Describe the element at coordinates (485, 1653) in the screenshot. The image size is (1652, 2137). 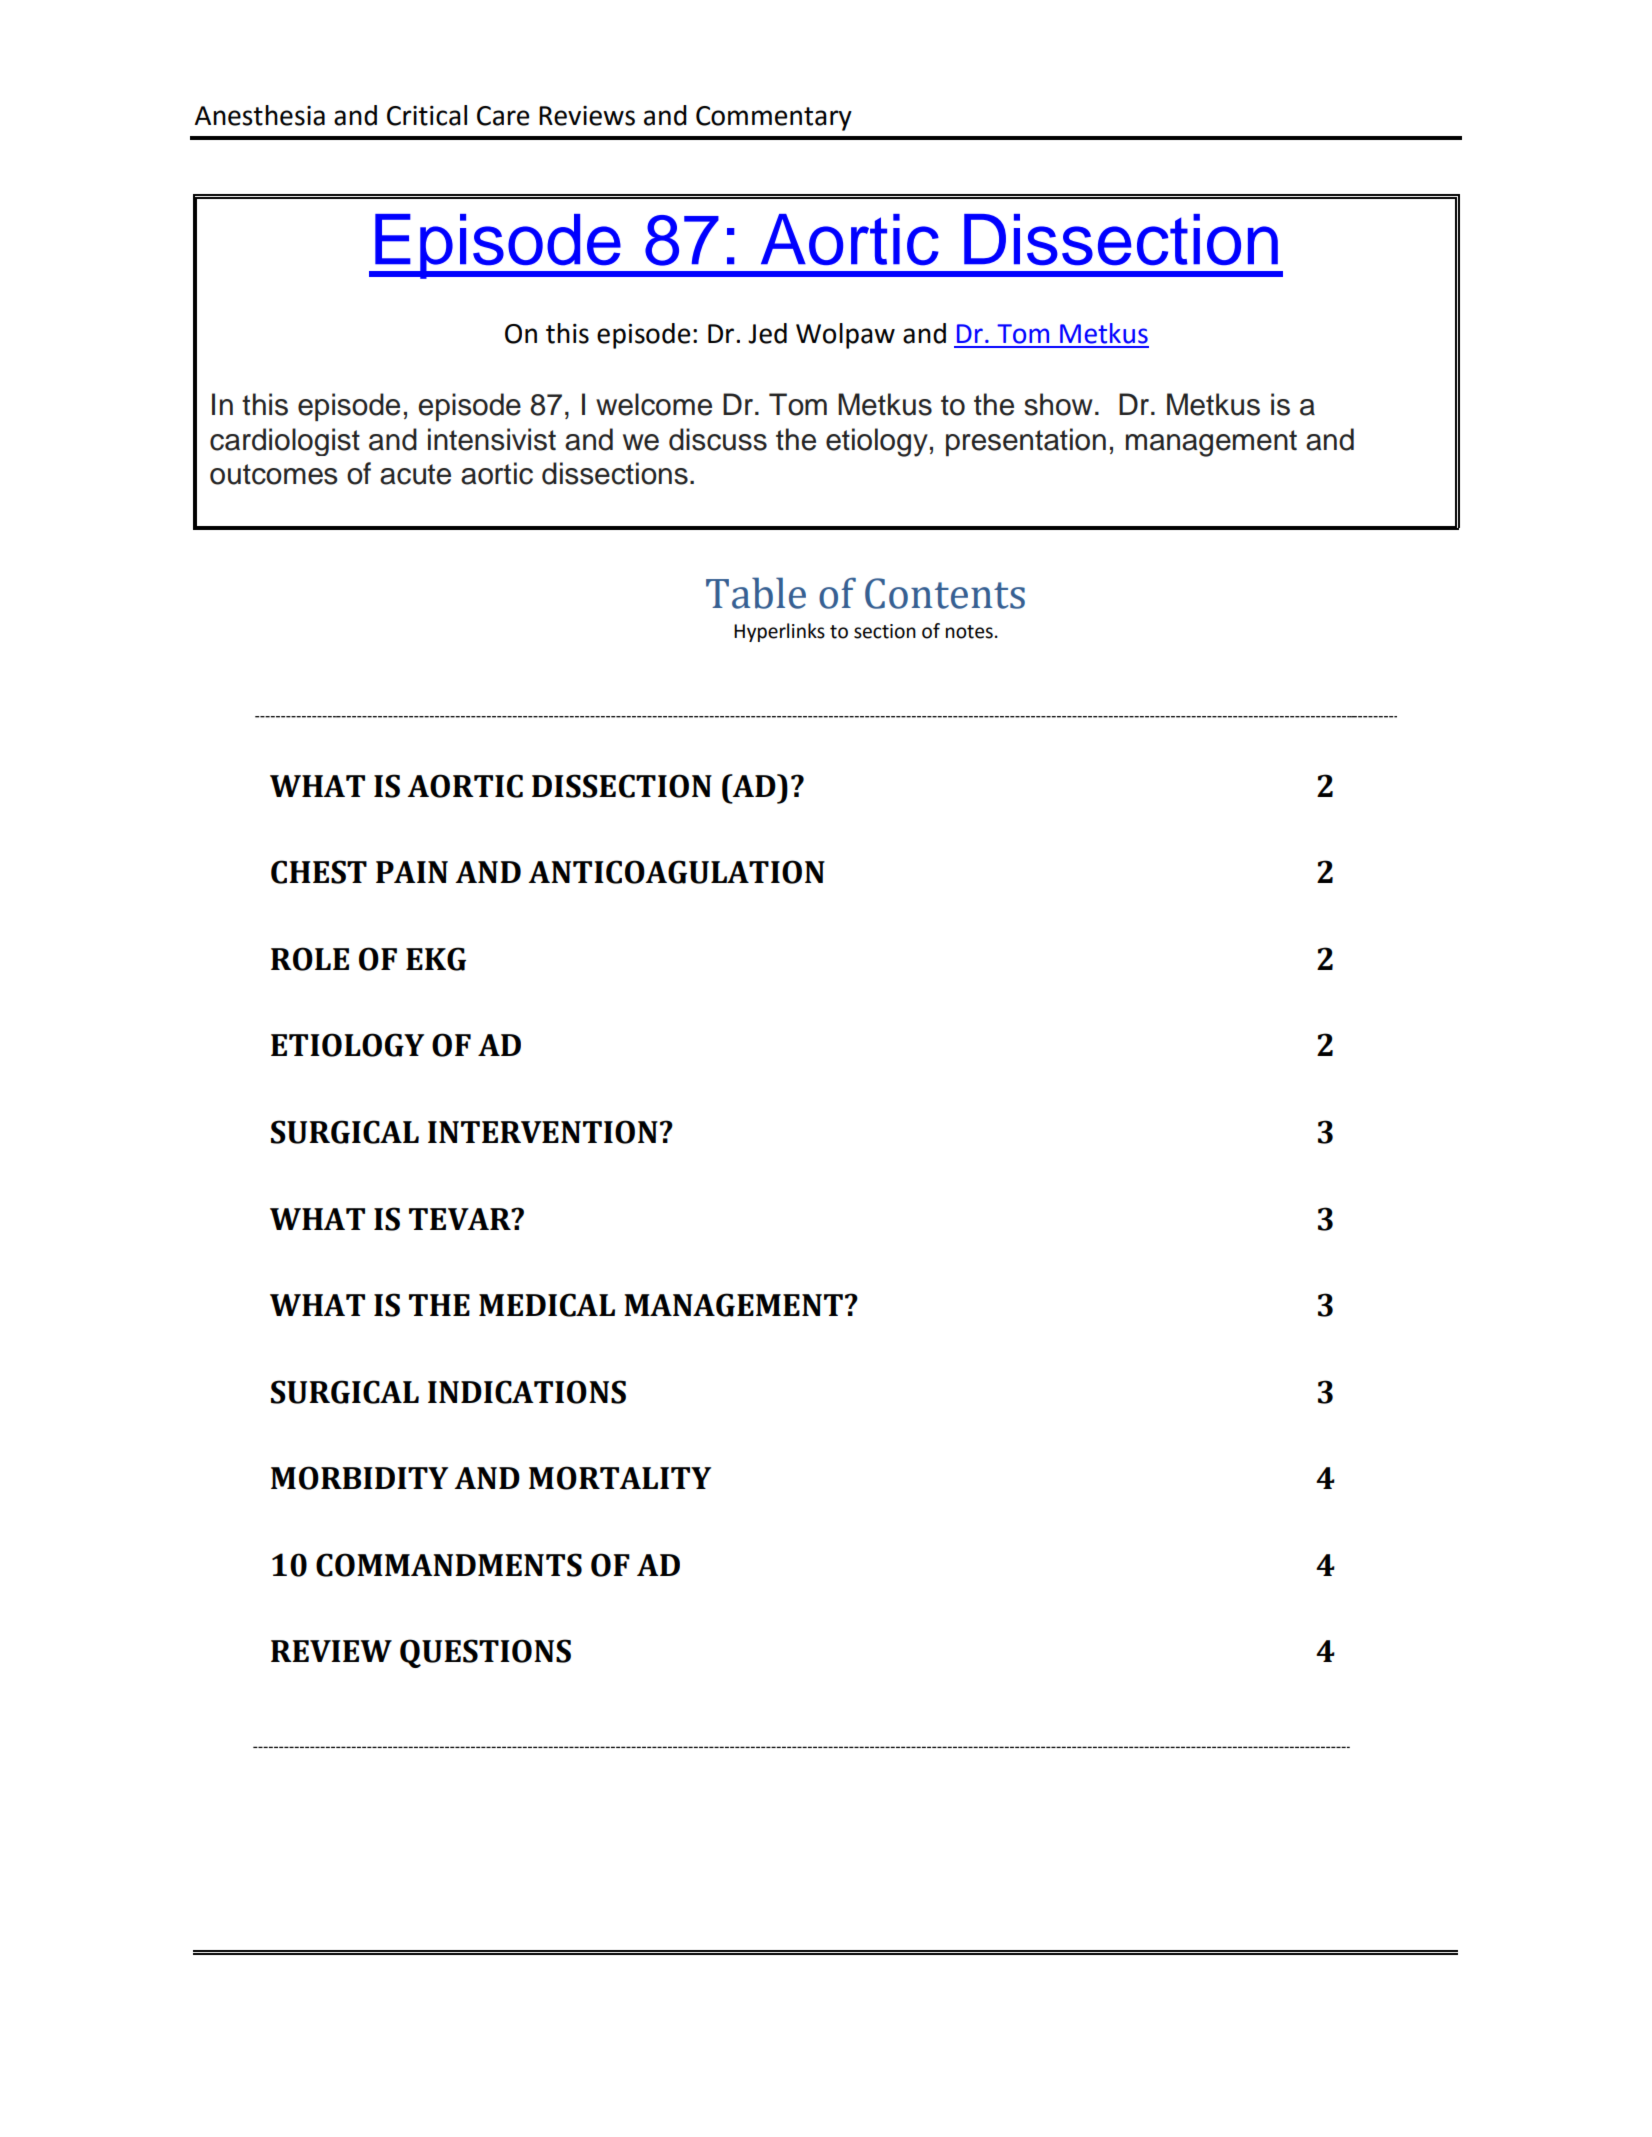
I see `QUESTIONS` at that location.
